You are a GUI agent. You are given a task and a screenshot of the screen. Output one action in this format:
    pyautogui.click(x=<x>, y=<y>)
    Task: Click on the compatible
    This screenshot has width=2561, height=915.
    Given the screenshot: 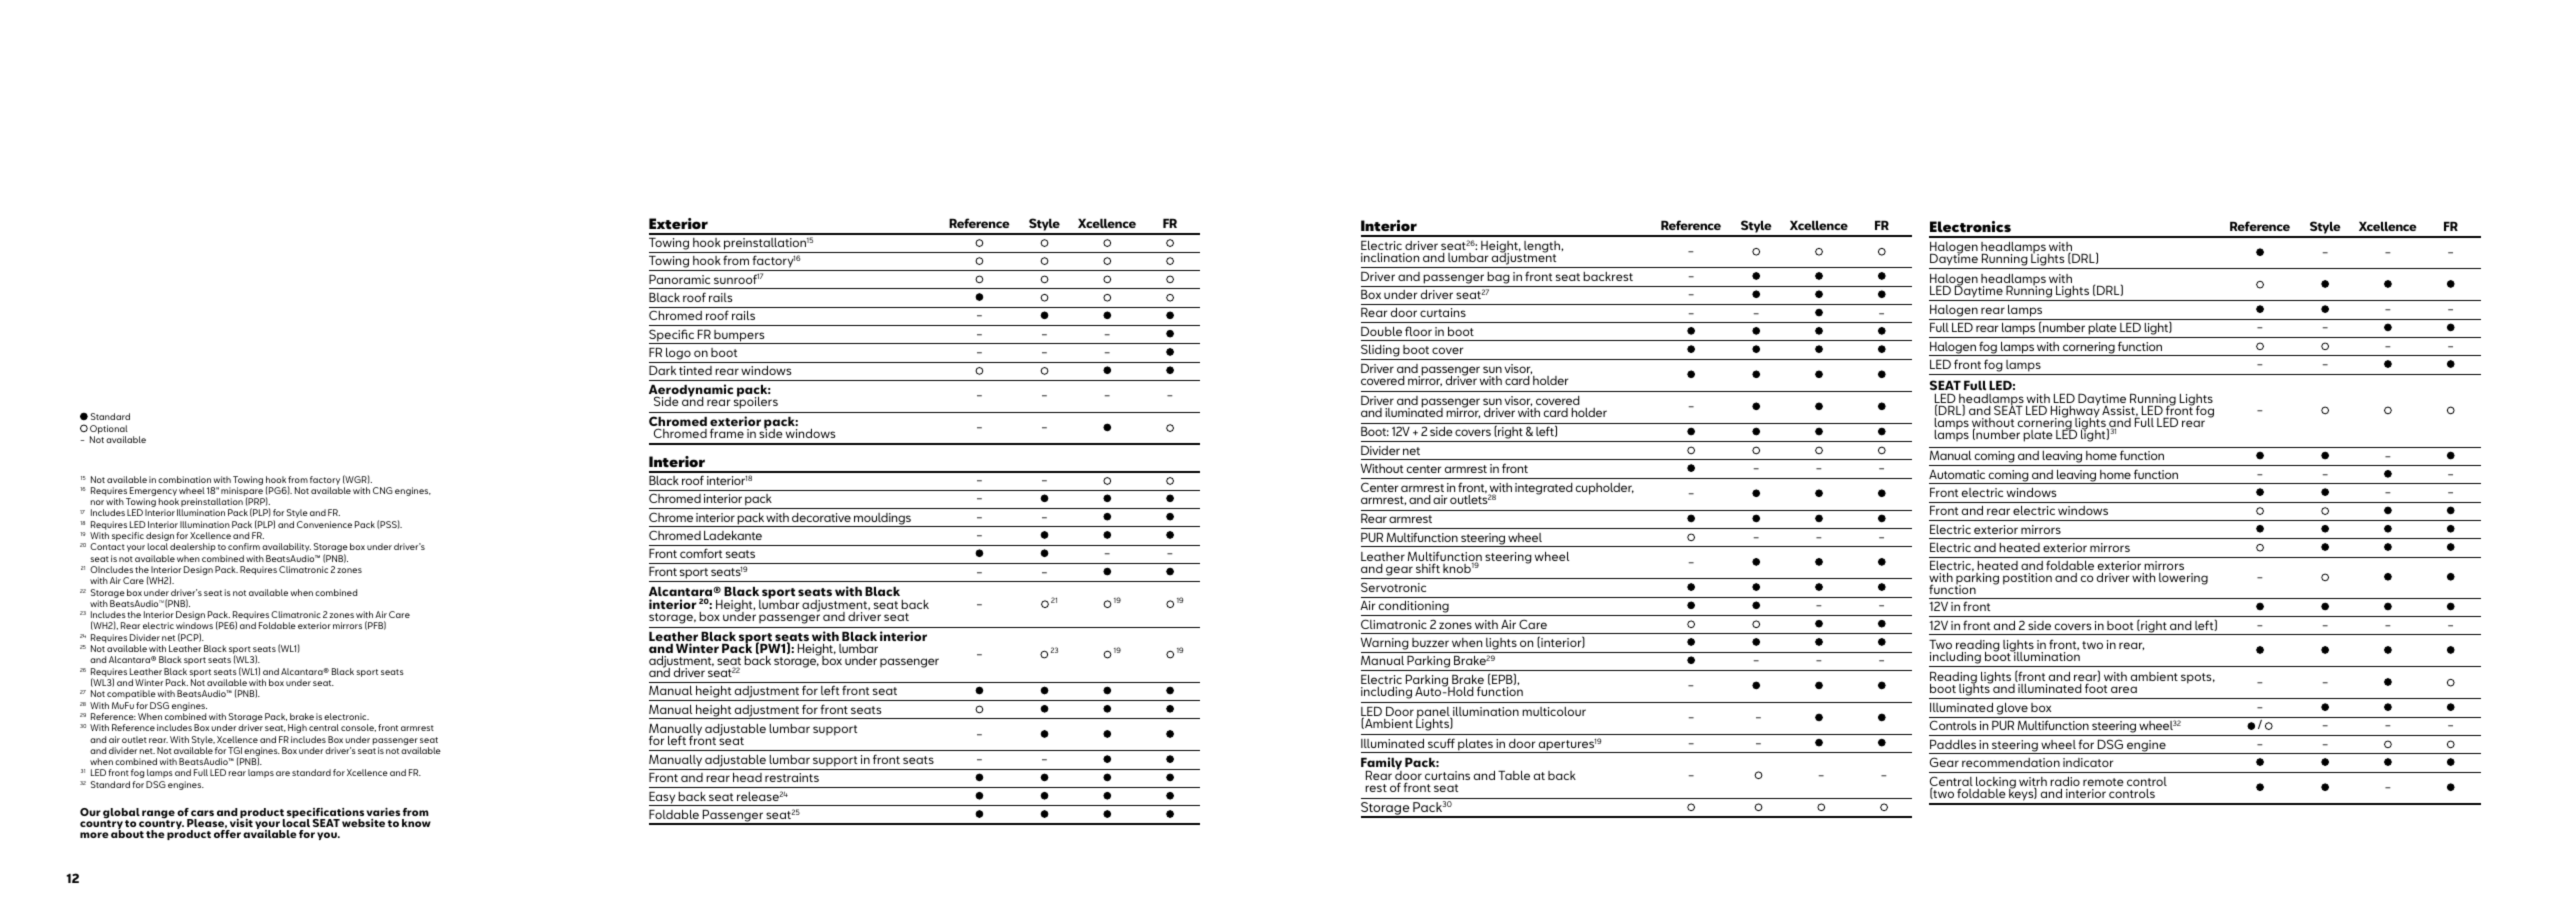 What is the action you would take?
    pyautogui.click(x=131, y=694)
